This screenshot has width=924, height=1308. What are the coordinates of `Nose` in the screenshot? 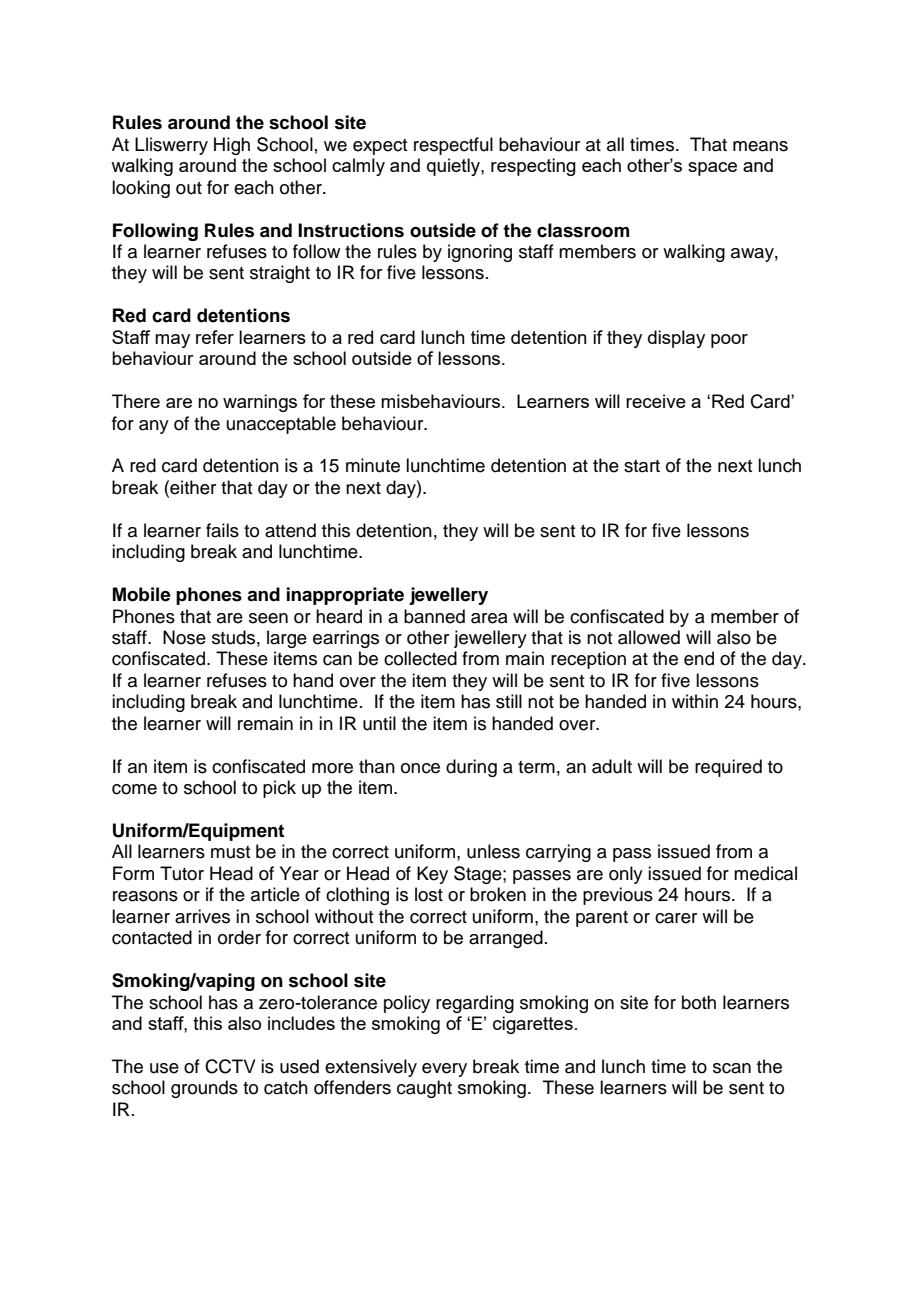 It's located at (184, 637).
